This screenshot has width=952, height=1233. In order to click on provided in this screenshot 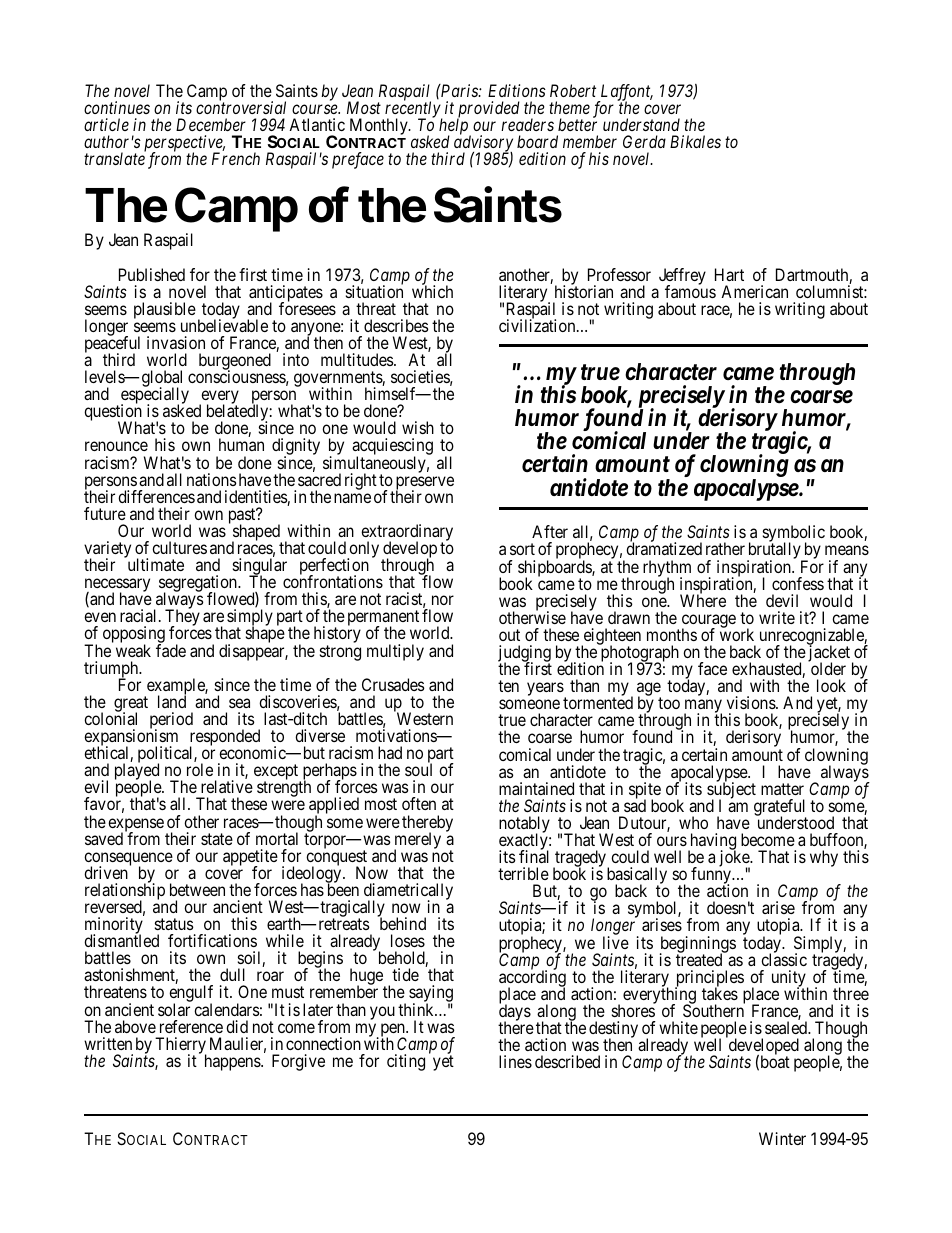, I will do `click(488, 111)`.
